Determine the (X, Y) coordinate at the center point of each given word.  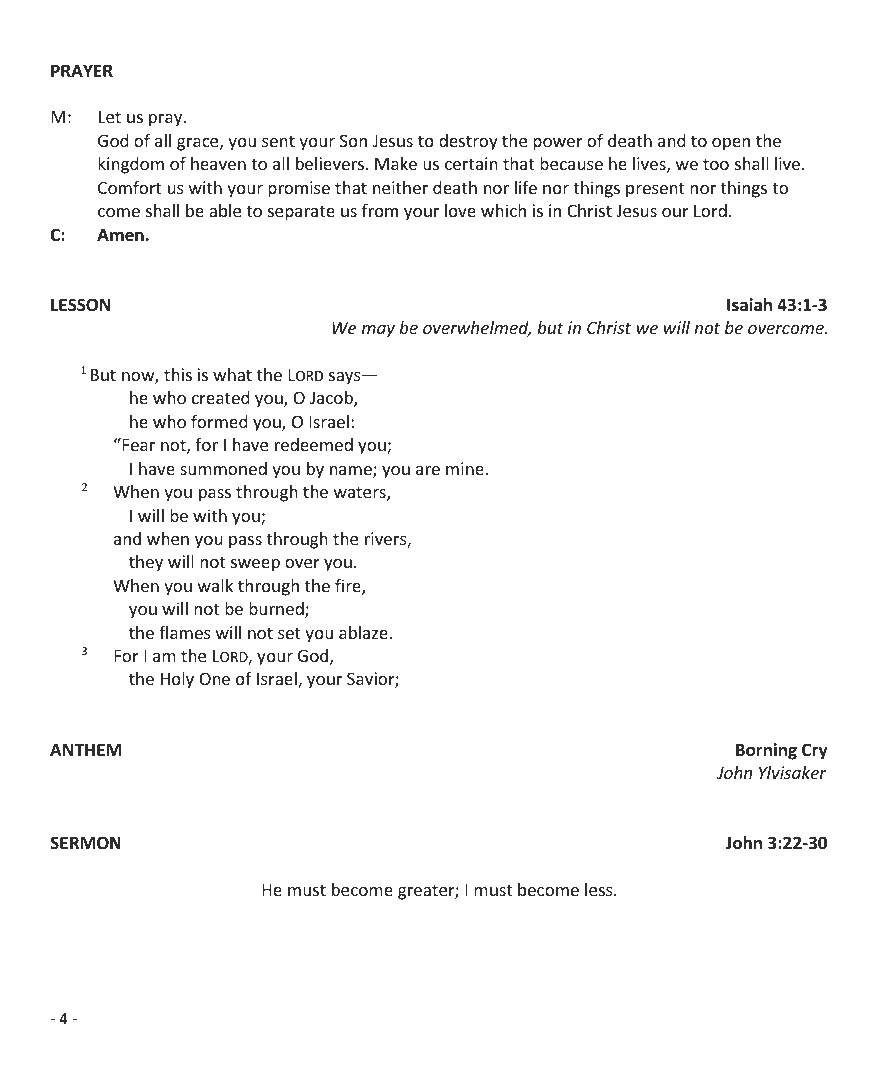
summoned (223, 468)
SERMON (85, 843)
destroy (468, 142)
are (428, 470)
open (731, 144)
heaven (218, 163)
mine (466, 468)
